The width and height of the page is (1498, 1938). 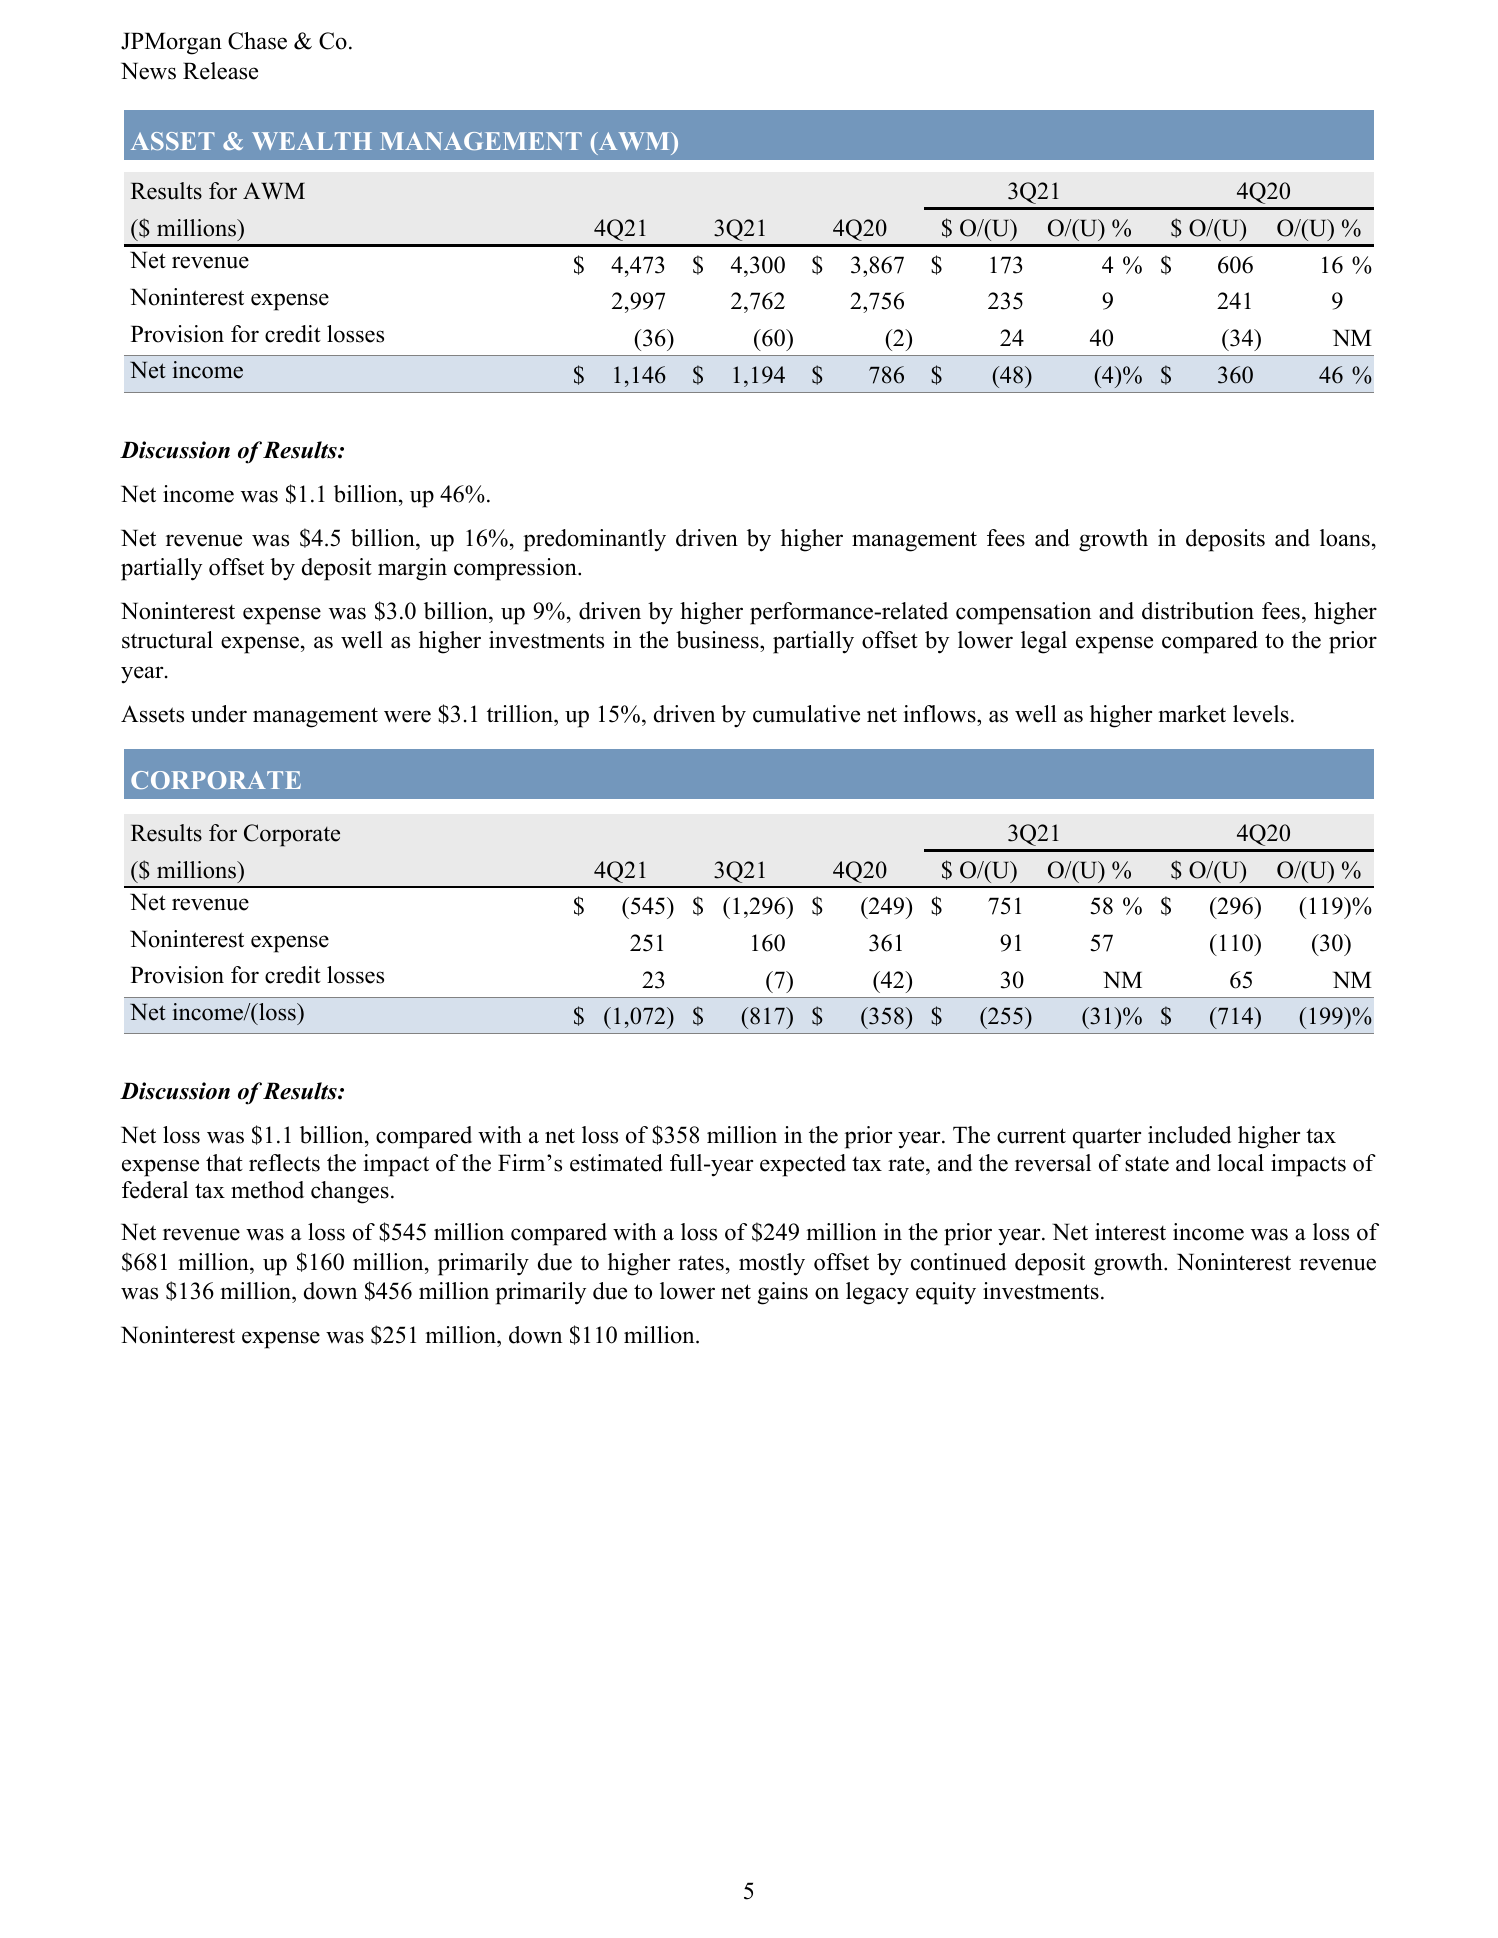 What do you see at coordinates (148, 71) in the page?
I see `News` at bounding box center [148, 71].
